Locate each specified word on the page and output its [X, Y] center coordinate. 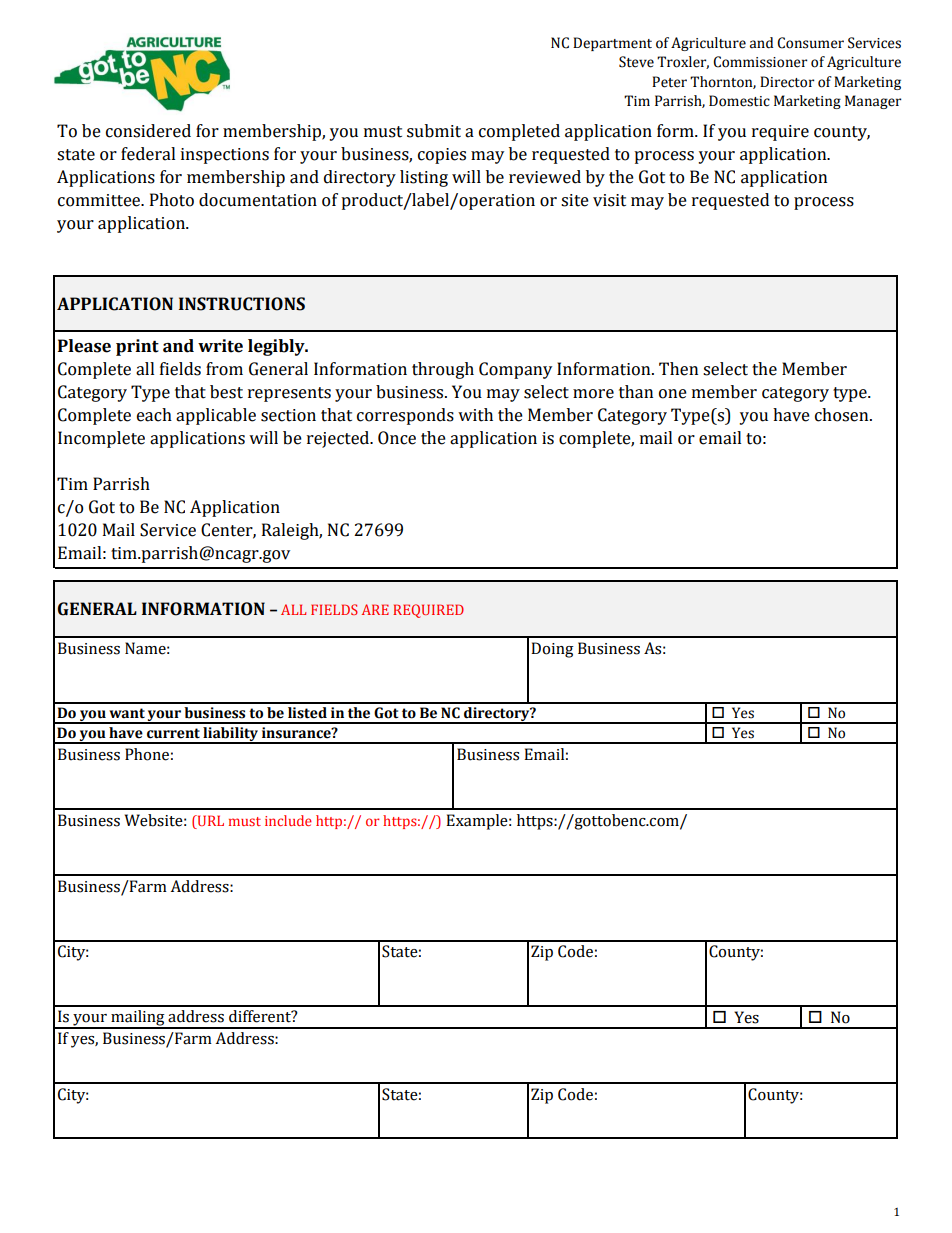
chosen [843, 415]
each [154, 415]
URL [209, 820]
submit [434, 131]
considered [148, 131]
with [475, 415]
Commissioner [760, 62]
